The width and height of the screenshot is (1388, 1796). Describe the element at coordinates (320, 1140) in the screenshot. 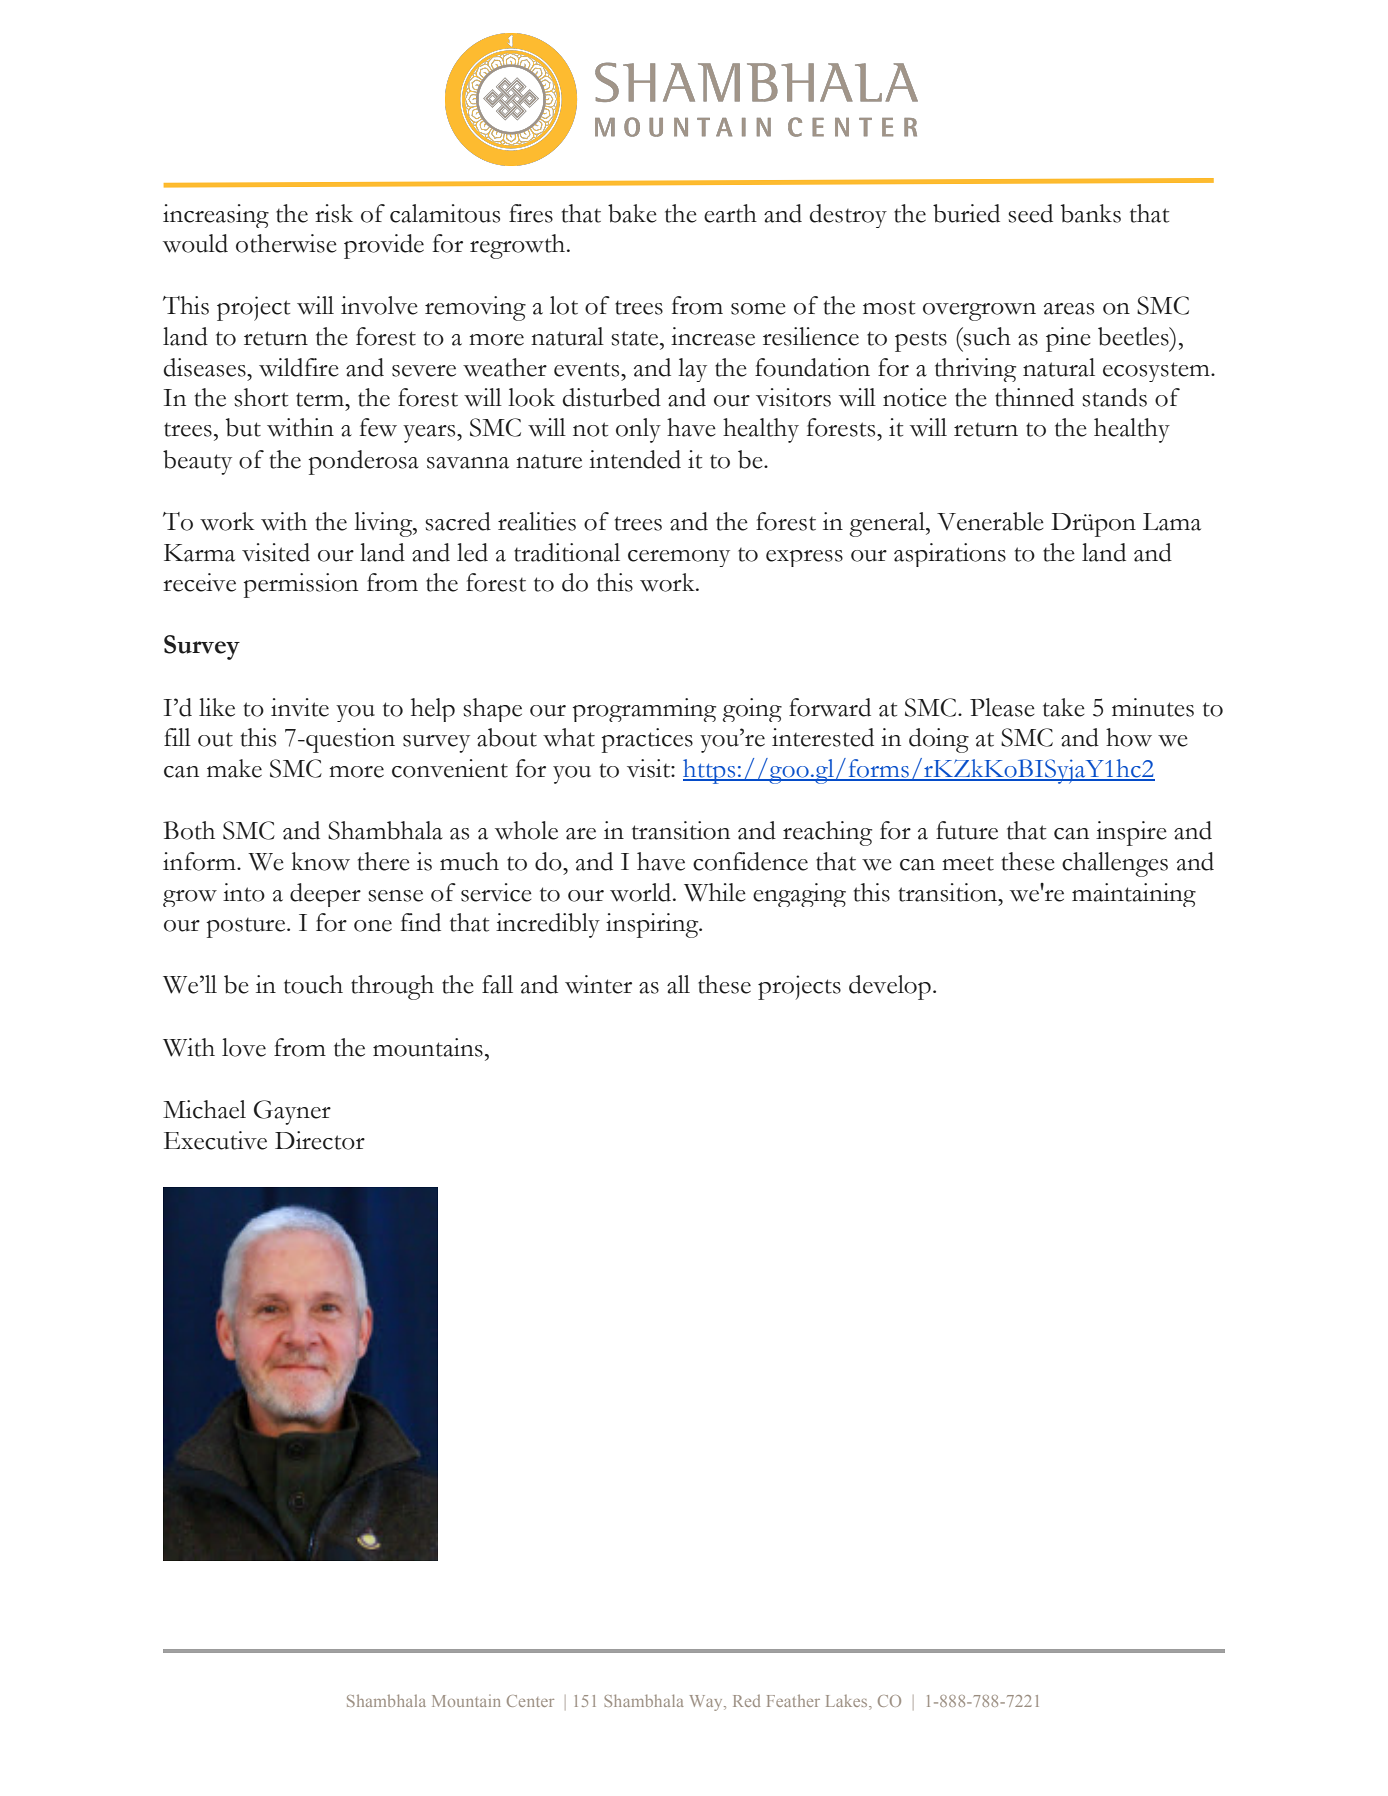

I see `Director` at that location.
